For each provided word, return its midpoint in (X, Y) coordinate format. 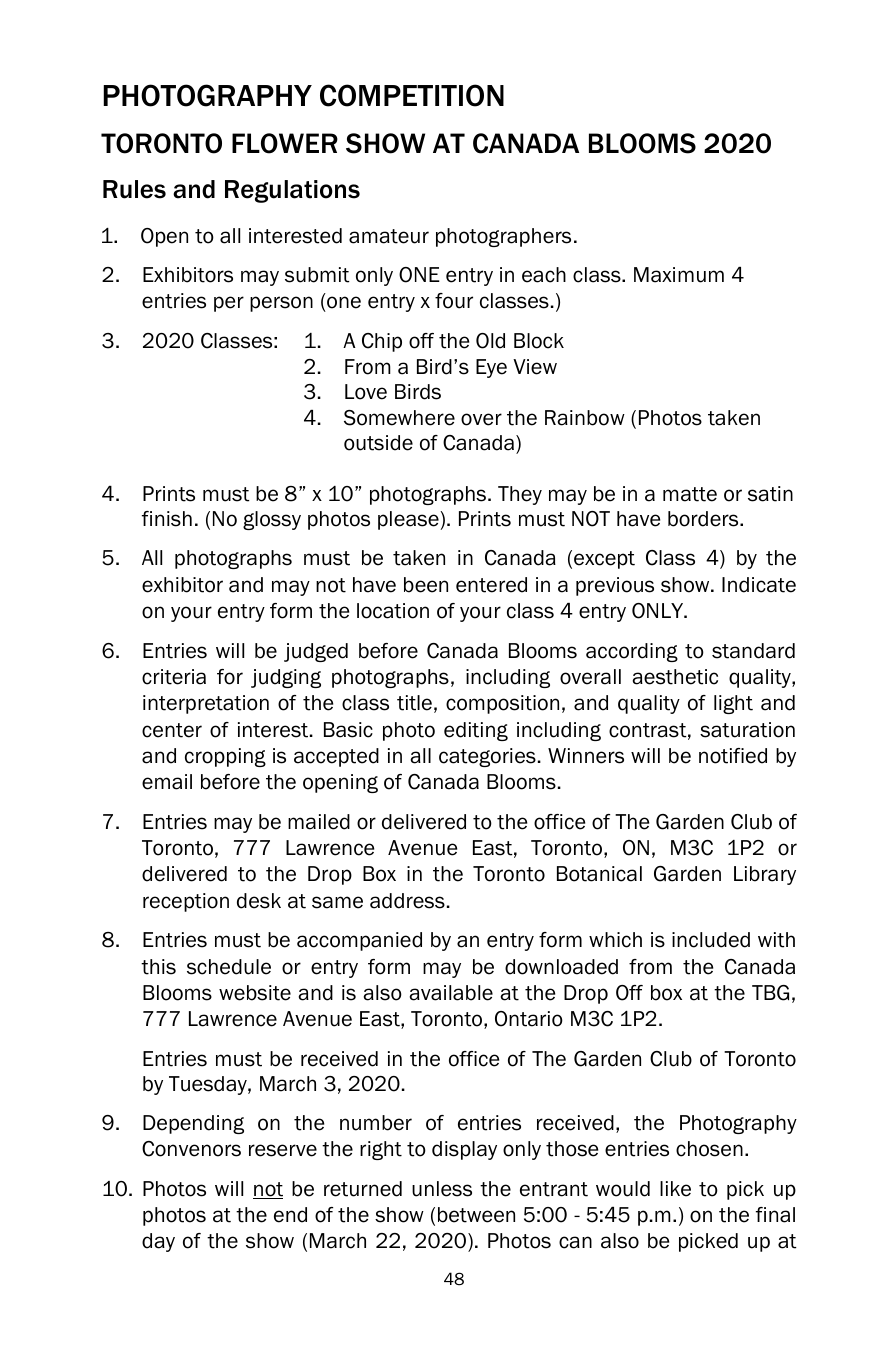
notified (733, 756)
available (451, 993)
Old (490, 341)
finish (167, 519)
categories (487, 757)
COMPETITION (412, 95)
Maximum (679, 275)
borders (704, 519)
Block (539, 341)
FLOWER (285, 143)
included (711, 940)
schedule (229, 967)
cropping (225, 757)
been (426, 585)
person (281, 304)
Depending (193, 1124)
